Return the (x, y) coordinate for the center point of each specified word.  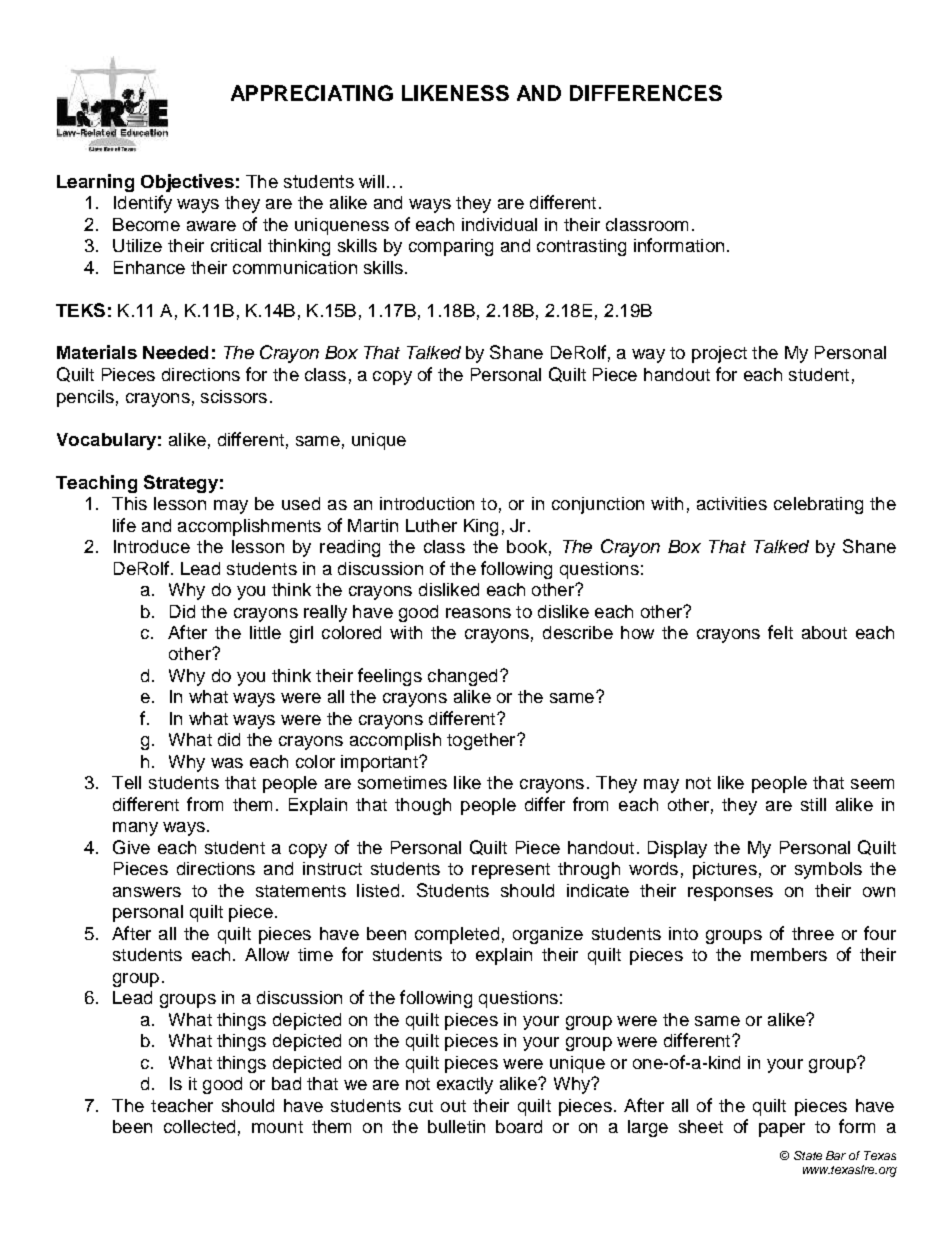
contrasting (581, 247)
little (265, 632)
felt (780, 632)
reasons (478, 613)
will (371, 181)
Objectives (187, 183)
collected (199, 1126)
